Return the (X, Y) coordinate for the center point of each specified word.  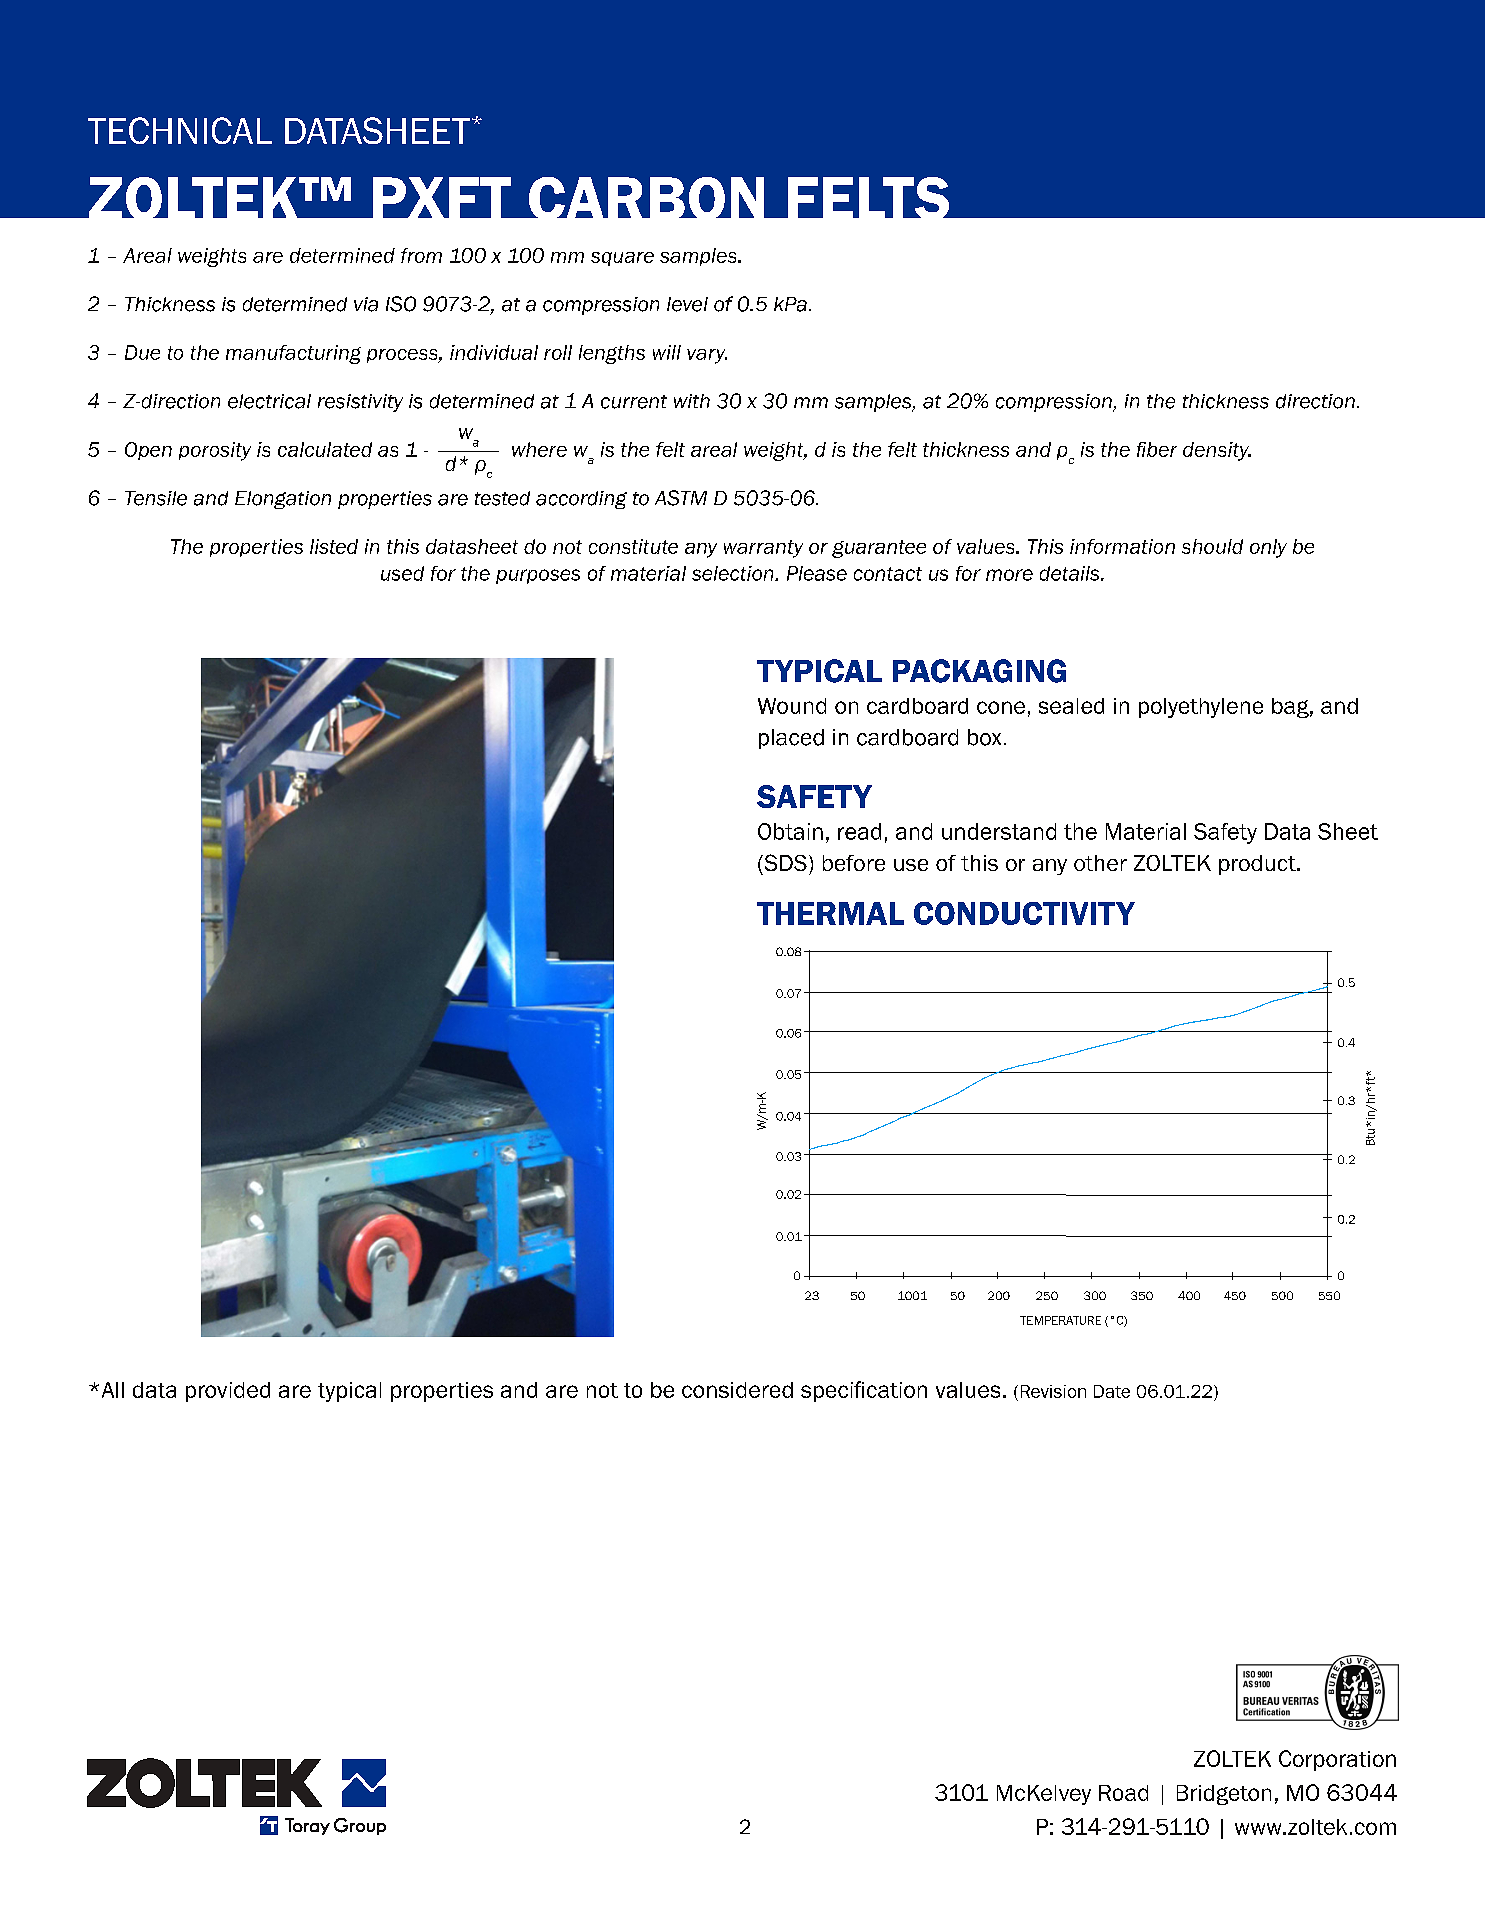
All (113, 1390)
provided (228, 1392)
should (1212, 546)
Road (1123, 1793)
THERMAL (830, 913)
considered (737, 1390)
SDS (784, 862)
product (1258, 865)
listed (334, 546)
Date (1112, 1391)
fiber (1157, 449)
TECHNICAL (180, 130)
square (622, 259)
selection (734, 573)
